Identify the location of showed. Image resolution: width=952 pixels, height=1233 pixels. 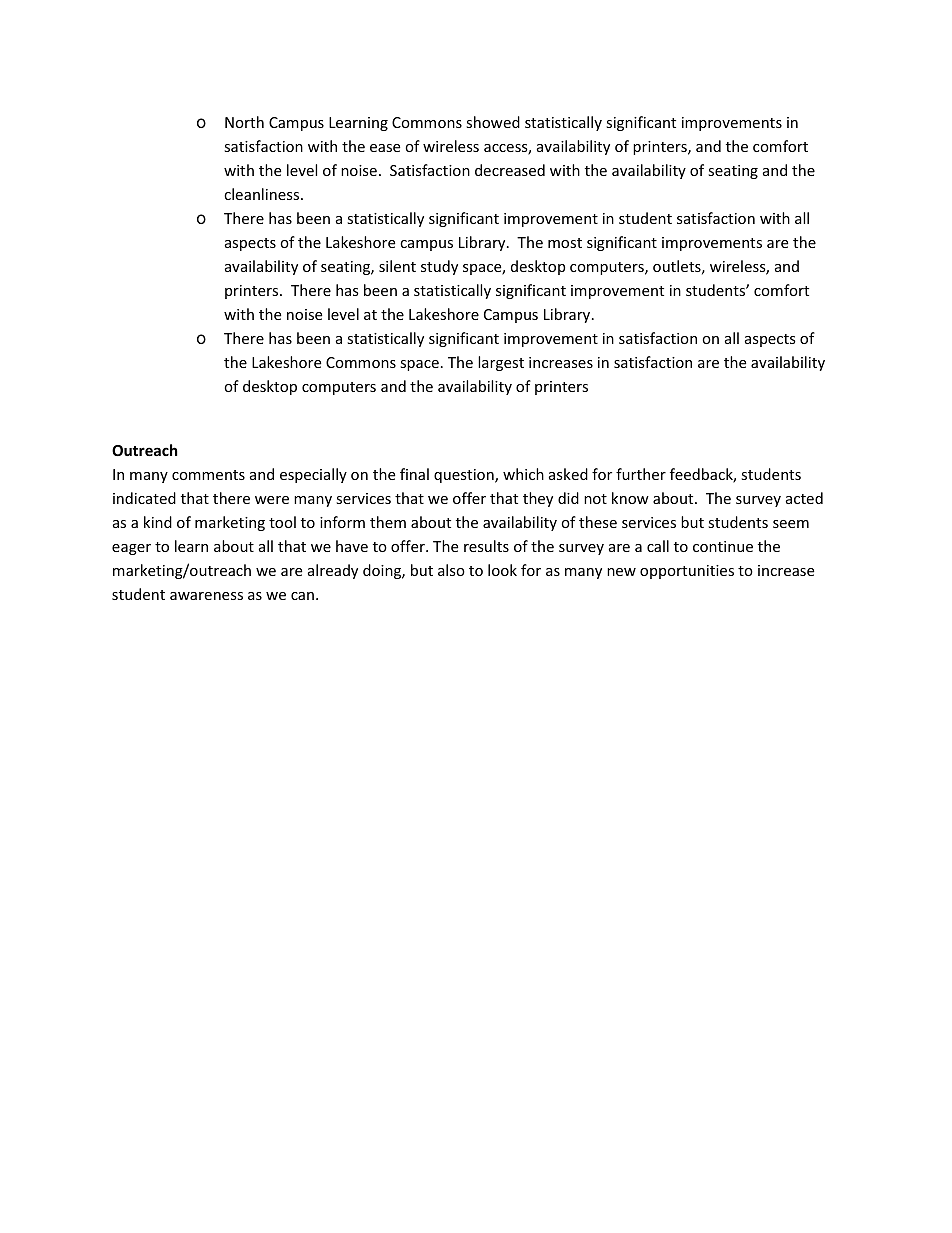
(493, 122).
